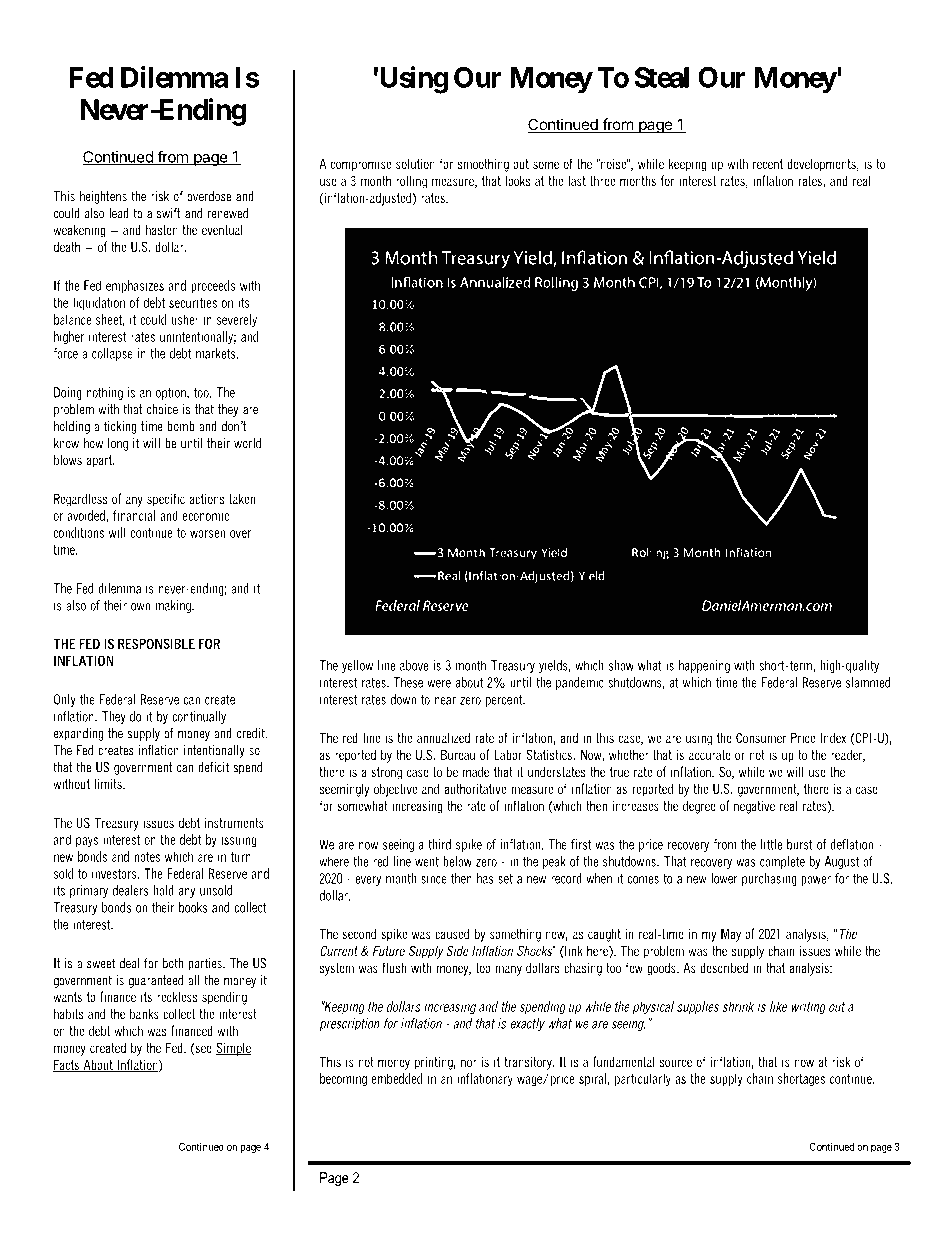  Describe the element at coordinates (147, 857) in the image. I see `notes` at that location.
